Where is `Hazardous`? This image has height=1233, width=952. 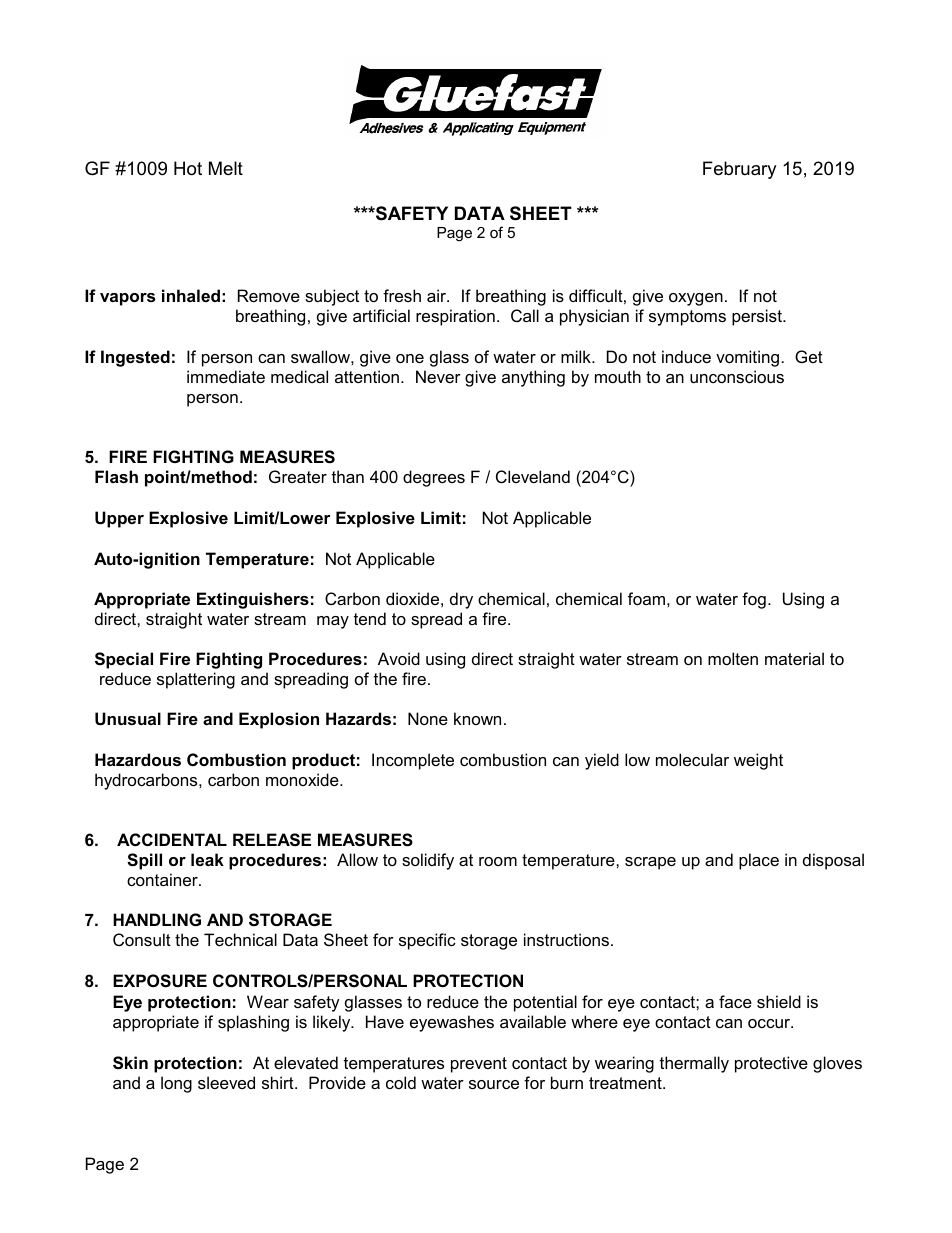
Hazardous is located at coordinates (138, 759).
